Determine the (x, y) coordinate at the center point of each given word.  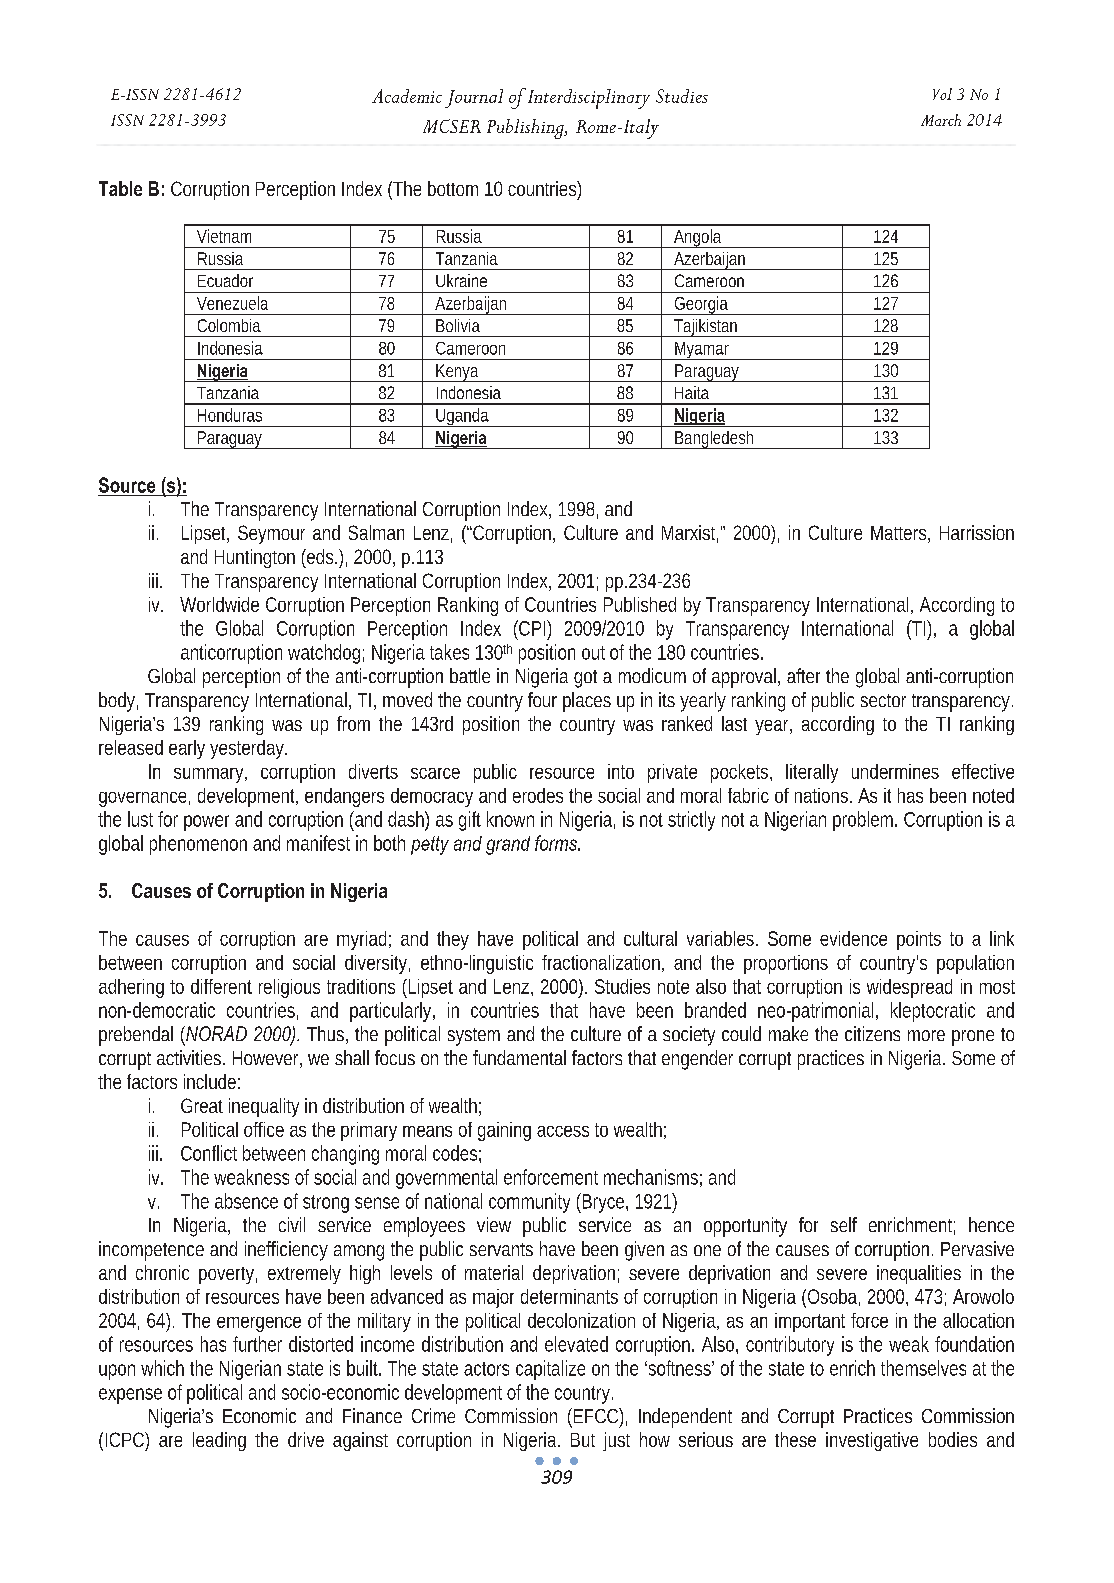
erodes (538, 795)
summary (210, 775)
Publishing (526, 129)
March (941, 120)
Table (120, 188)
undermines (895, 771)
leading (219, 1441)
